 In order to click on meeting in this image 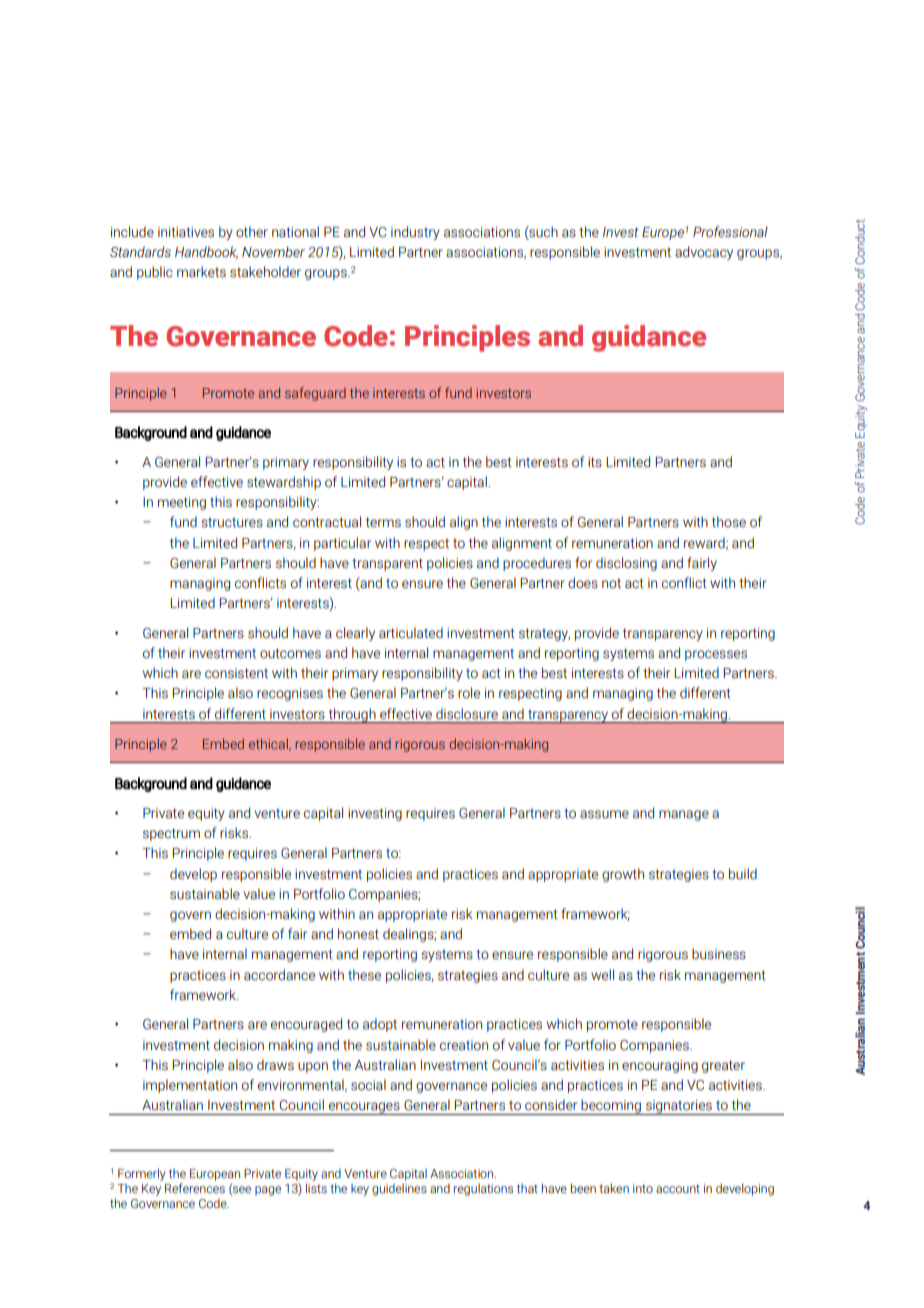, I will do `click(182, 503)`.
